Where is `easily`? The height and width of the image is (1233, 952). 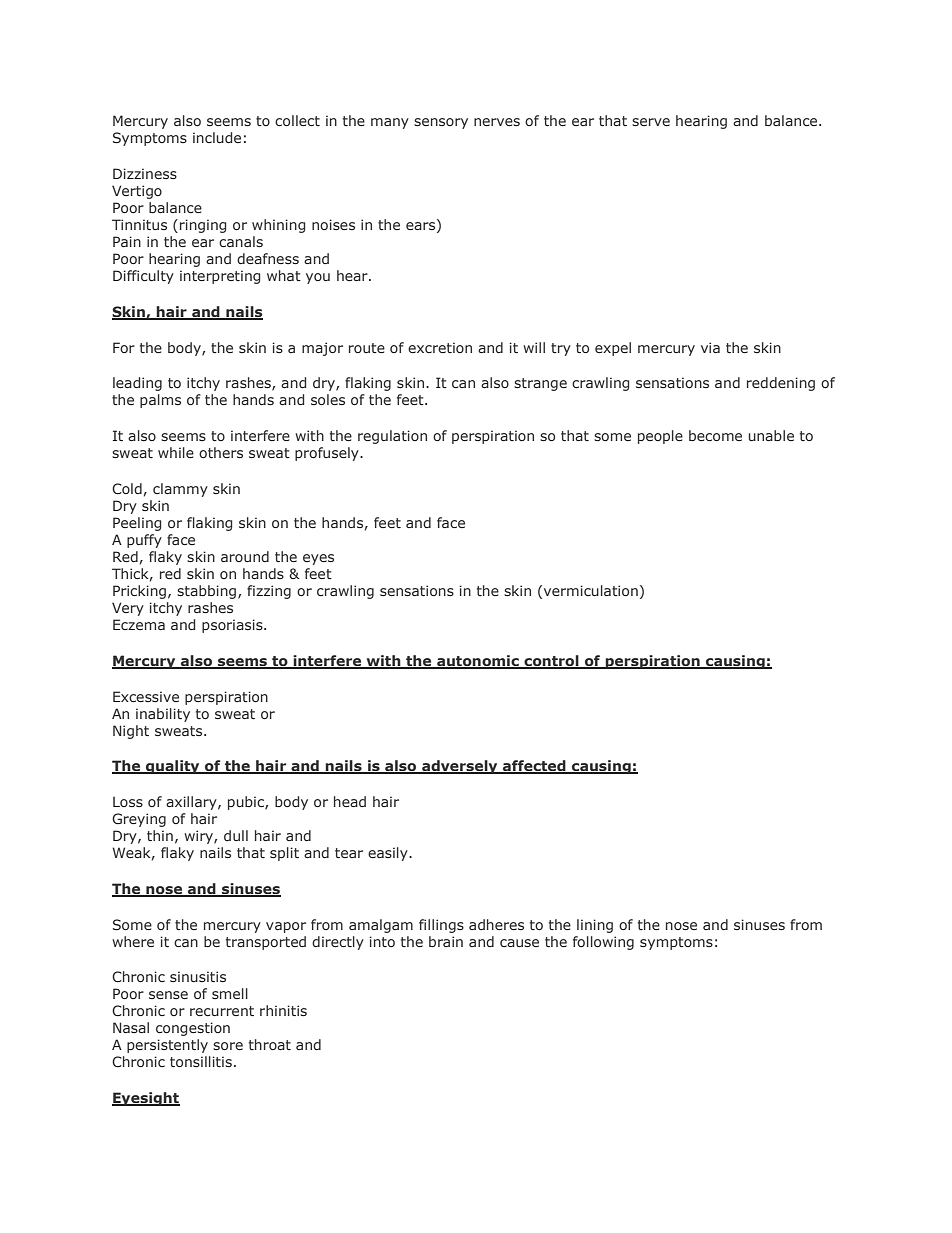
easily is located at coordinates (389, 854).
